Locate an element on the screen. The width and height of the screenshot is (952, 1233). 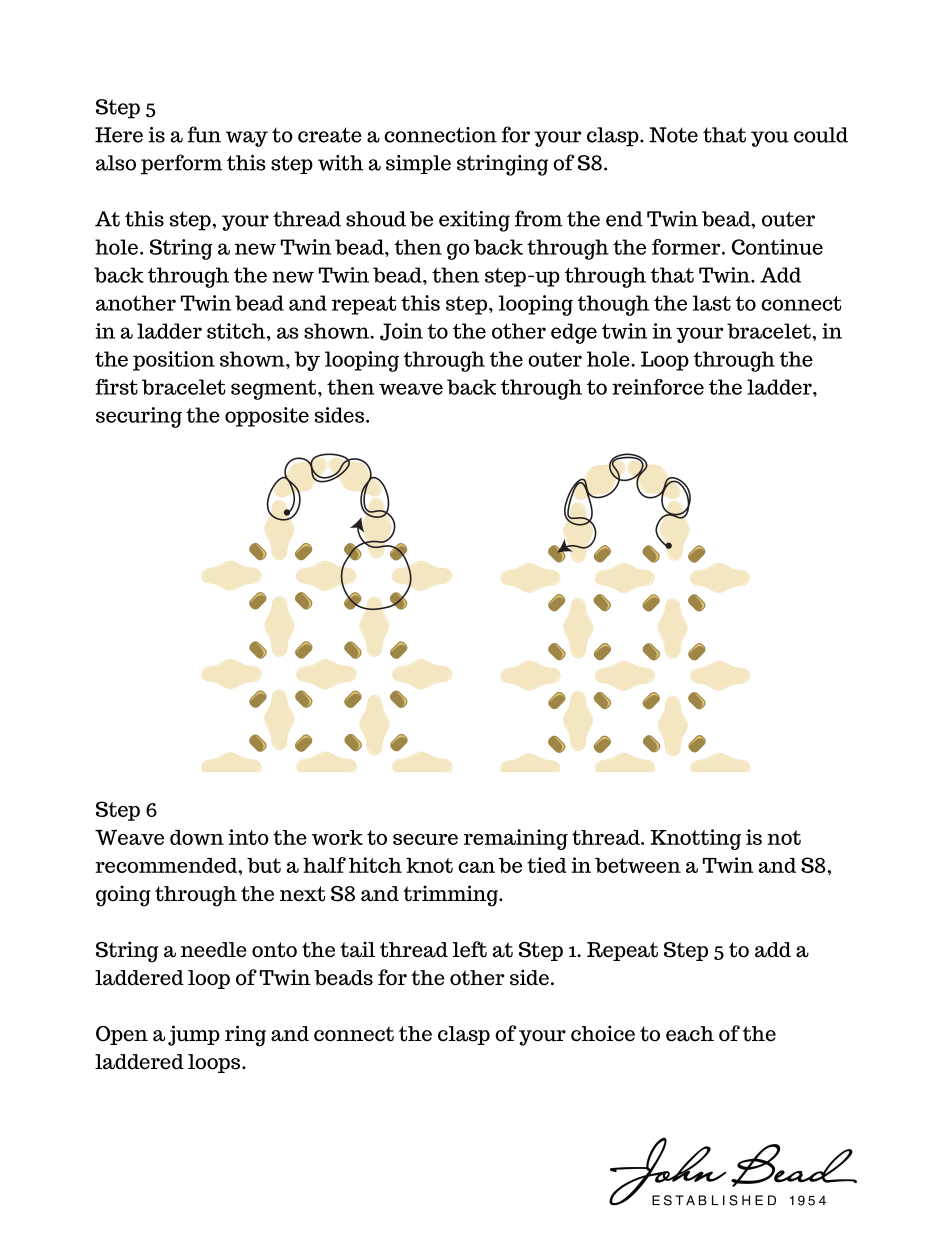
simple is located at coordinates (418, 164).
